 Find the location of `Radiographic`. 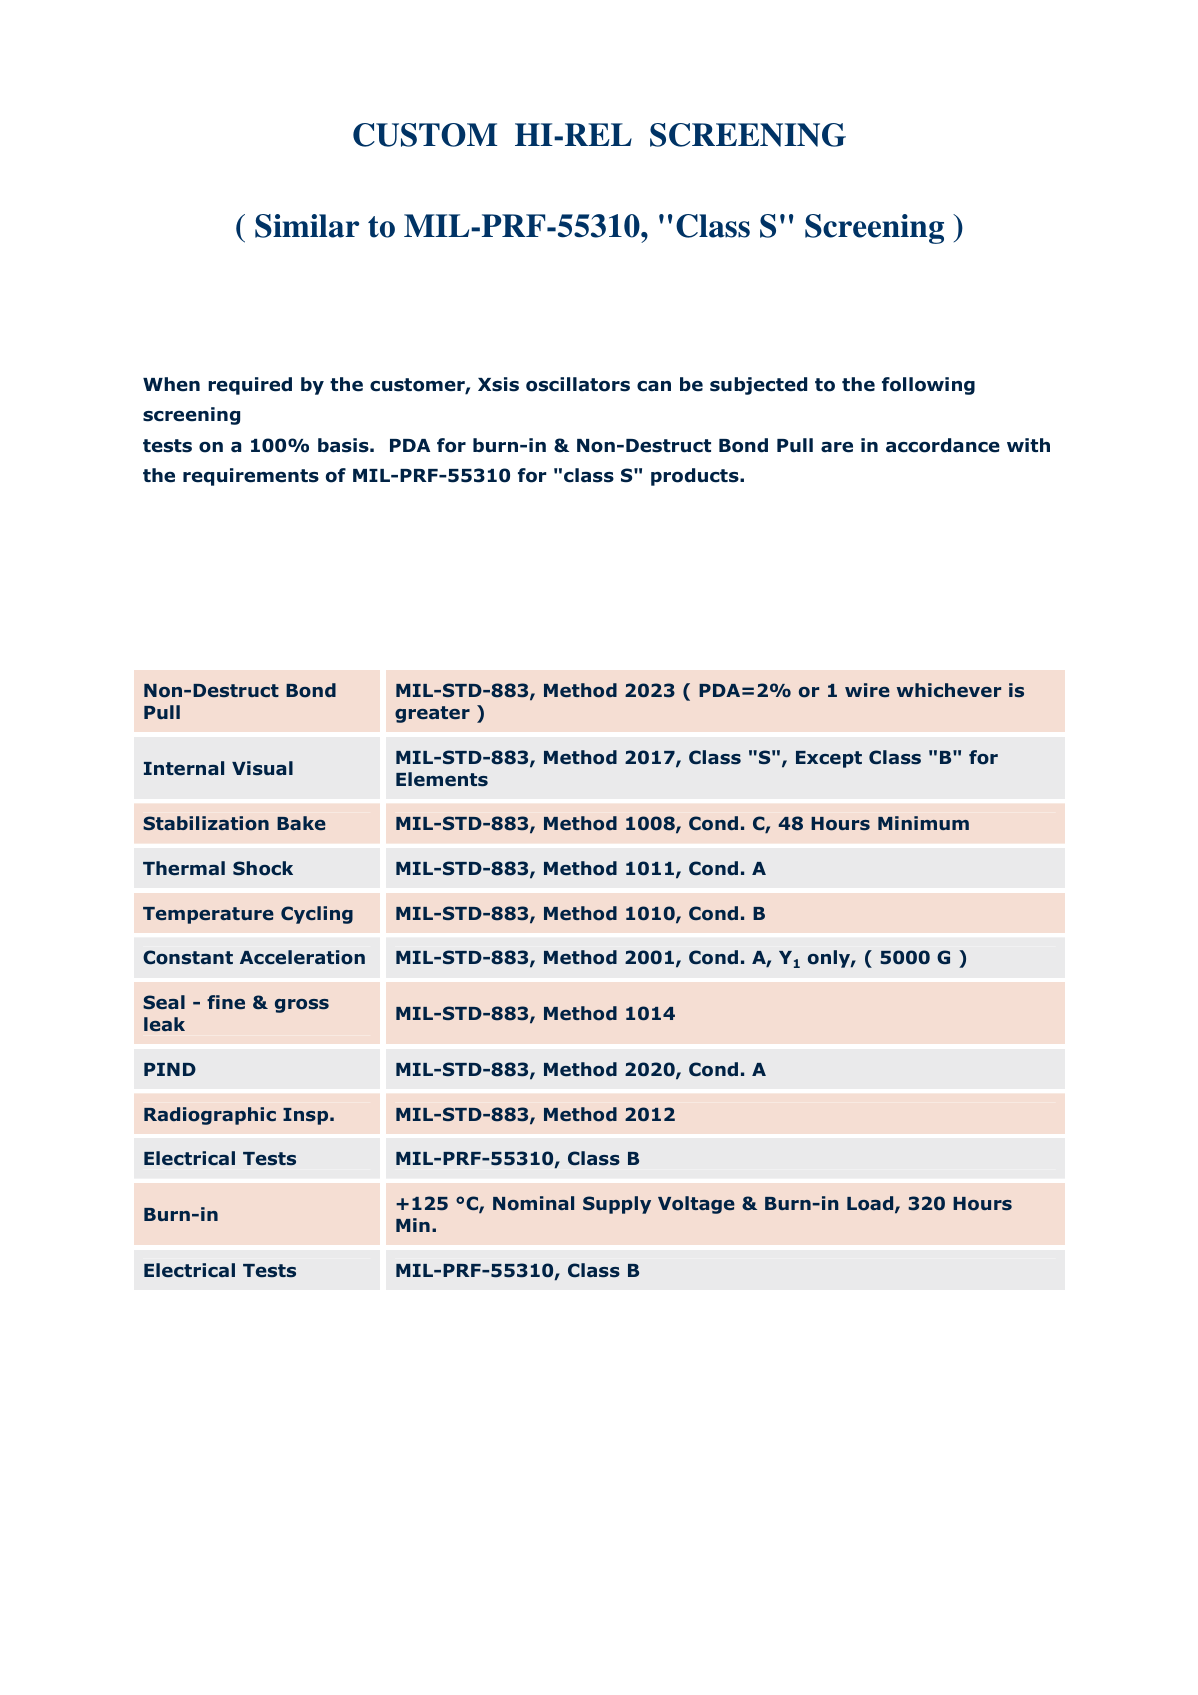

Radiographic is located at coordinates (210, 1116).
